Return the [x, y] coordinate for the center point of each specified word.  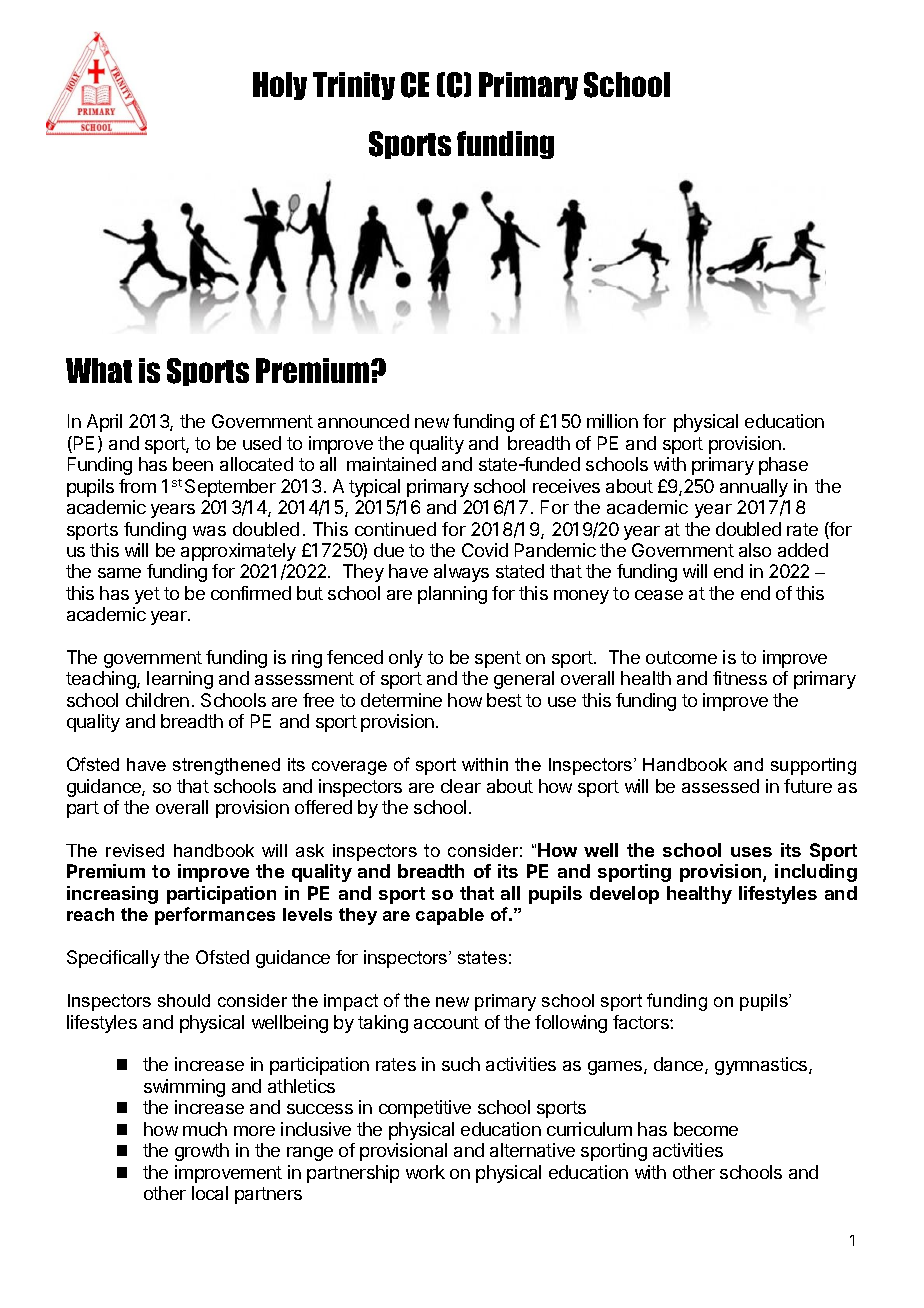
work [425, 1172]
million [612, 421]
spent [498, 659]
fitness [740, 678]
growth [202, 1152]
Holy [280, 86]
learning [180, 680]
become [706, 1129]
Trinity [354, 86]
